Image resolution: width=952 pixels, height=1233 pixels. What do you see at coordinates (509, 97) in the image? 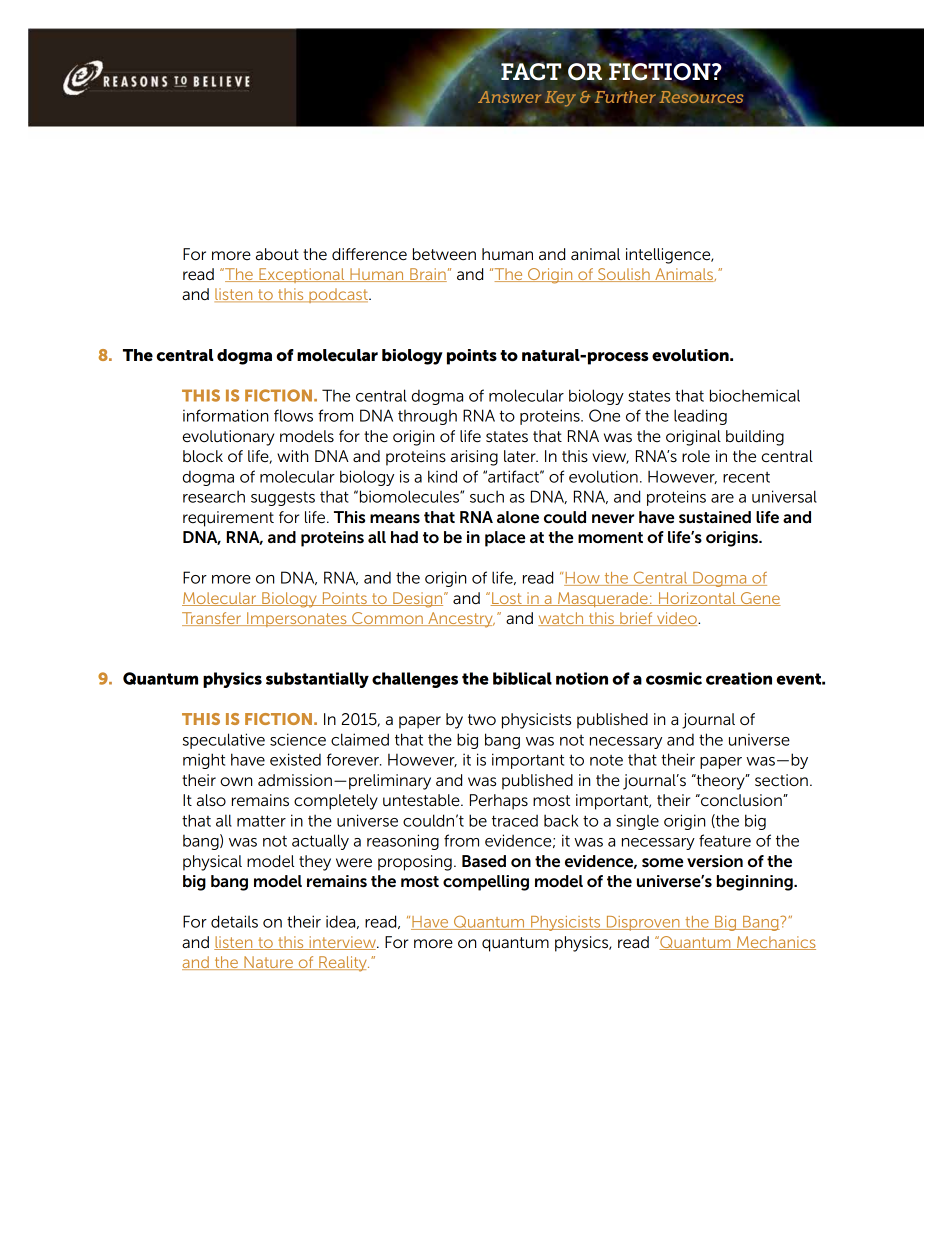
I see `Answer` at bounding box center [509, 97].
